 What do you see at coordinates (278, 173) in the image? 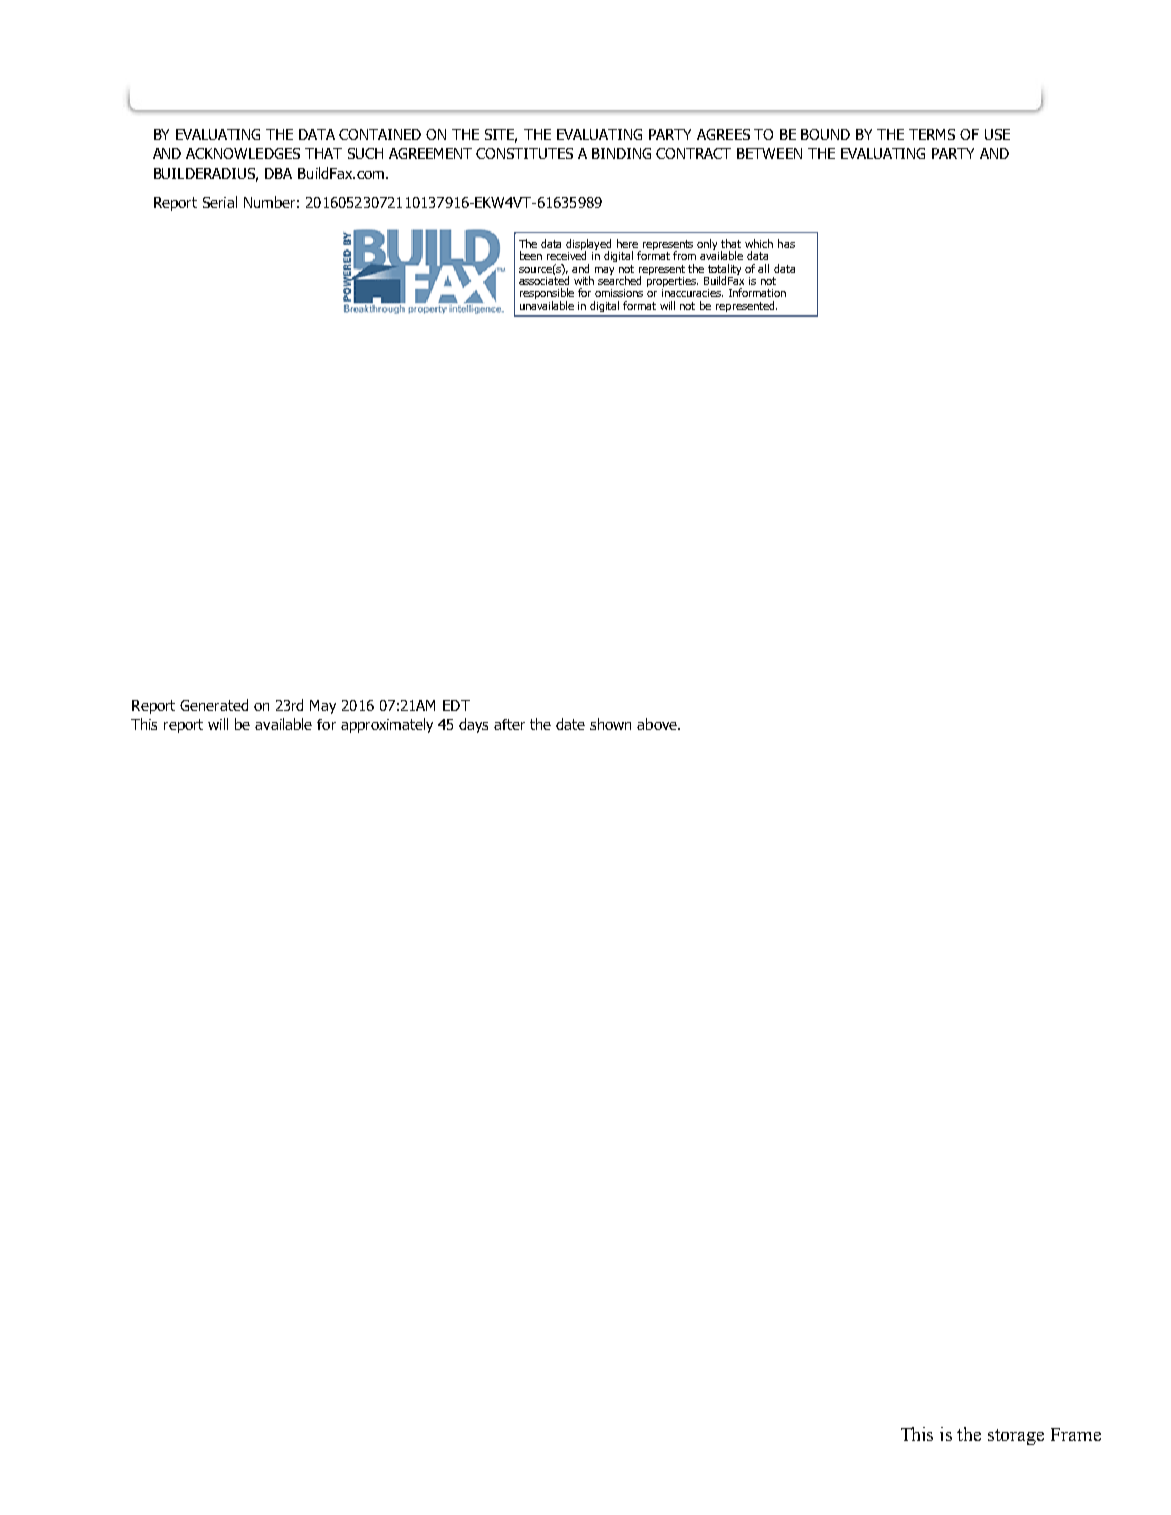
I see `DBA` at bounding box center [278, 173].
